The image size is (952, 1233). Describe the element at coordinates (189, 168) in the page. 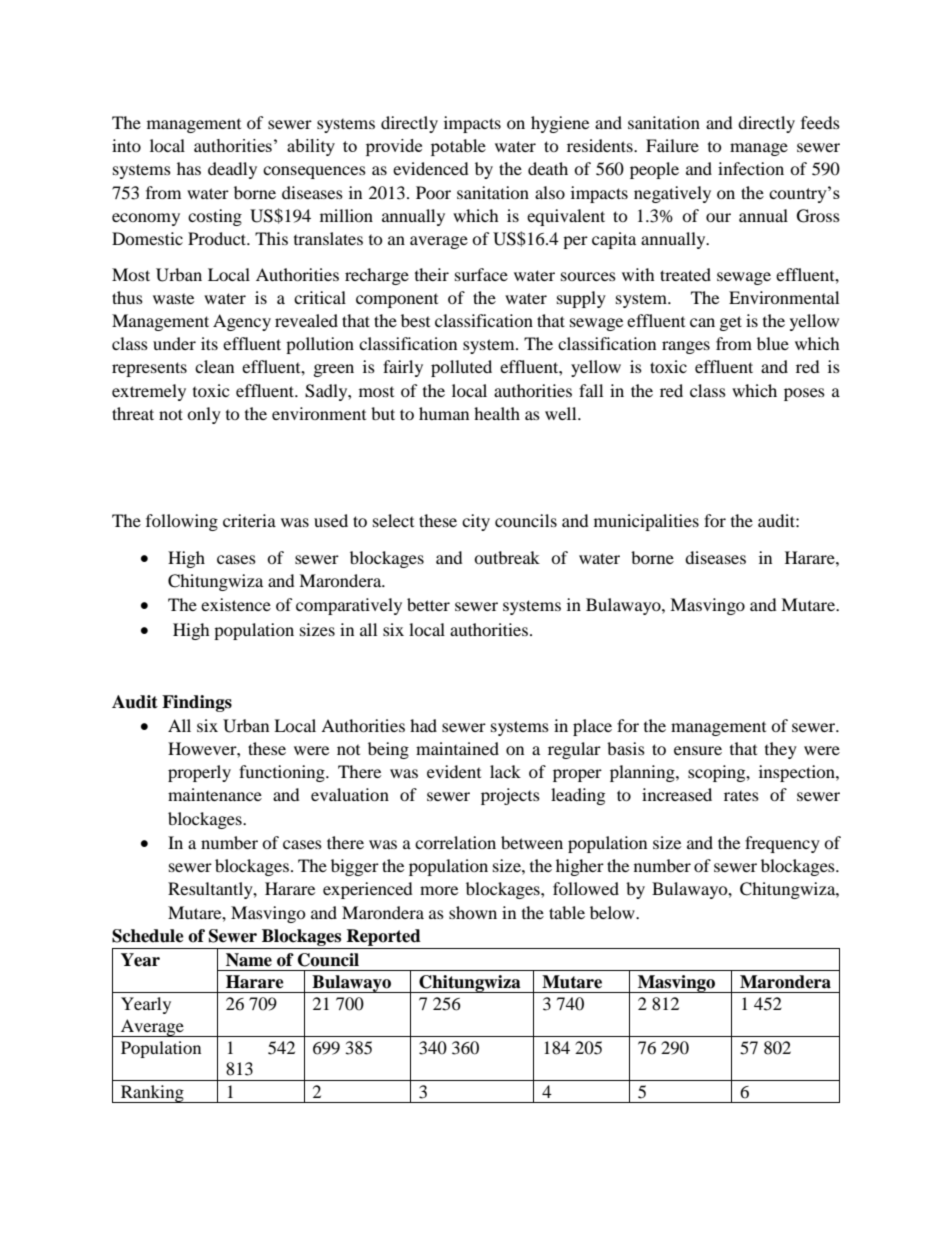

I see `has` at that location.
